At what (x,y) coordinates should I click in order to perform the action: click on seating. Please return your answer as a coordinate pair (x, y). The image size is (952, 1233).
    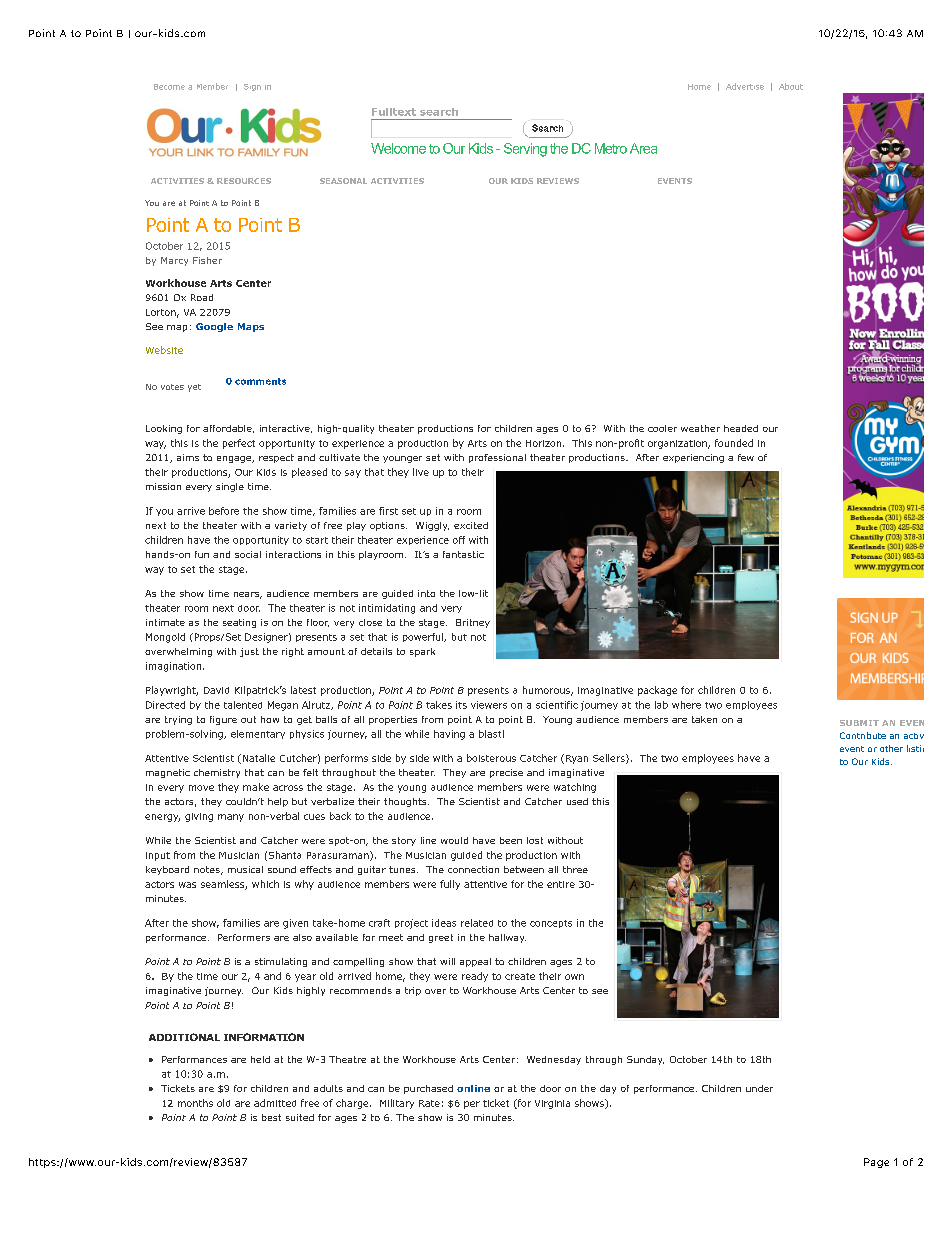
    Looking at the image, I should click on (239, 623).
